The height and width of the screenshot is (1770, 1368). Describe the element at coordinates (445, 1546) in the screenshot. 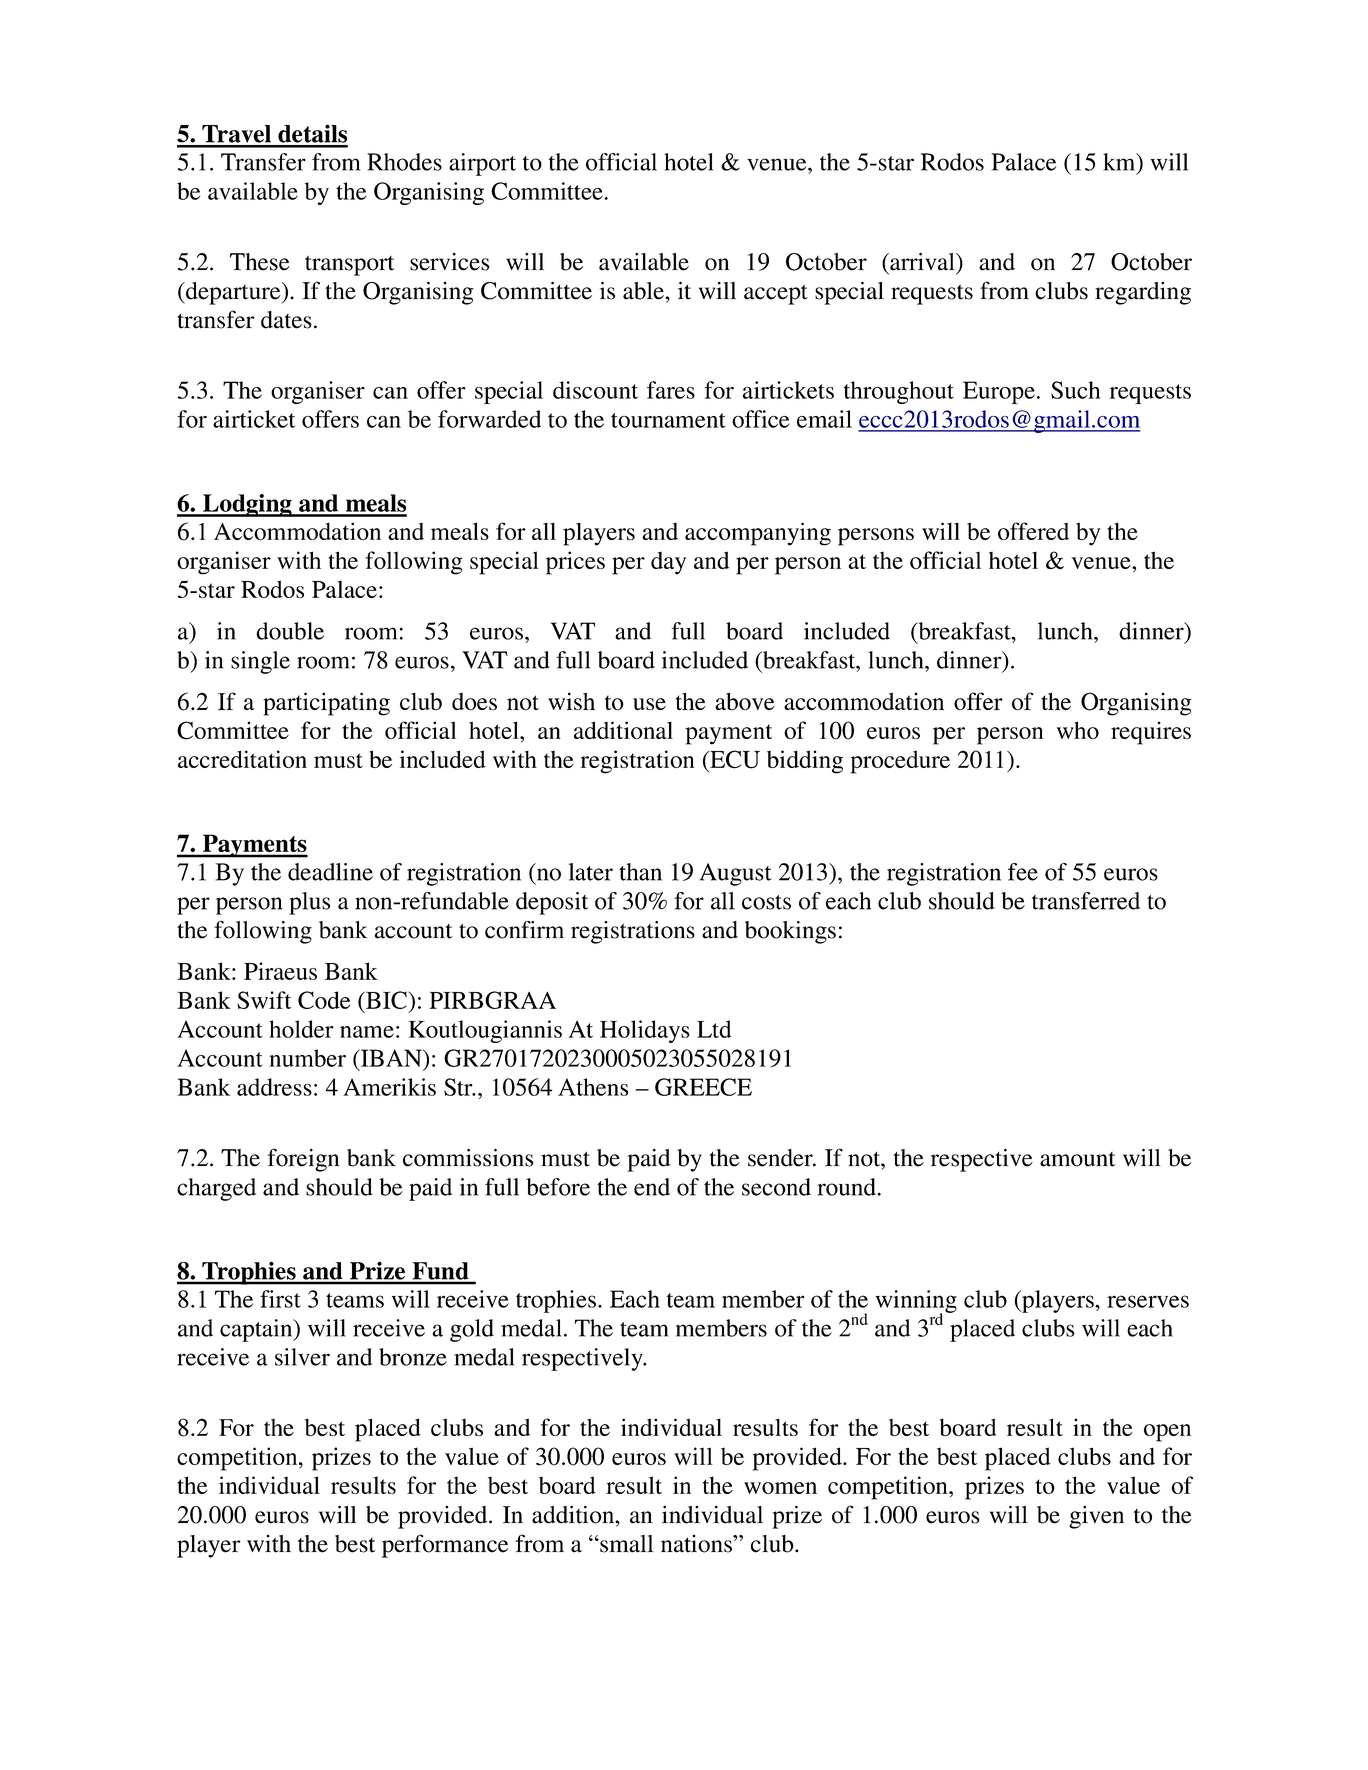

I see `performance` at that location.
